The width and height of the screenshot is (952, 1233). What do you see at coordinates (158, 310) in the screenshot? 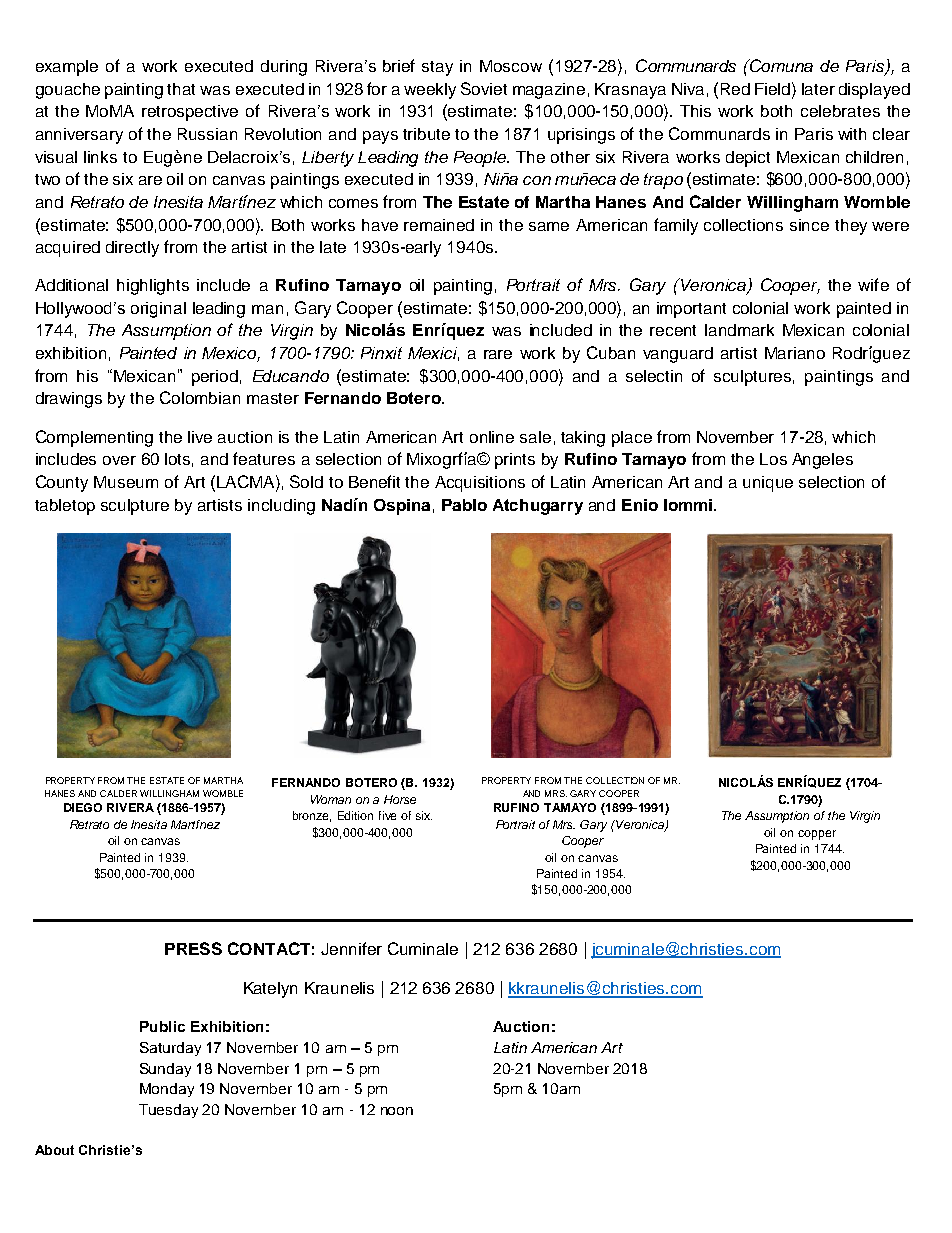
I see `original` at bounding box center [158, 310].
